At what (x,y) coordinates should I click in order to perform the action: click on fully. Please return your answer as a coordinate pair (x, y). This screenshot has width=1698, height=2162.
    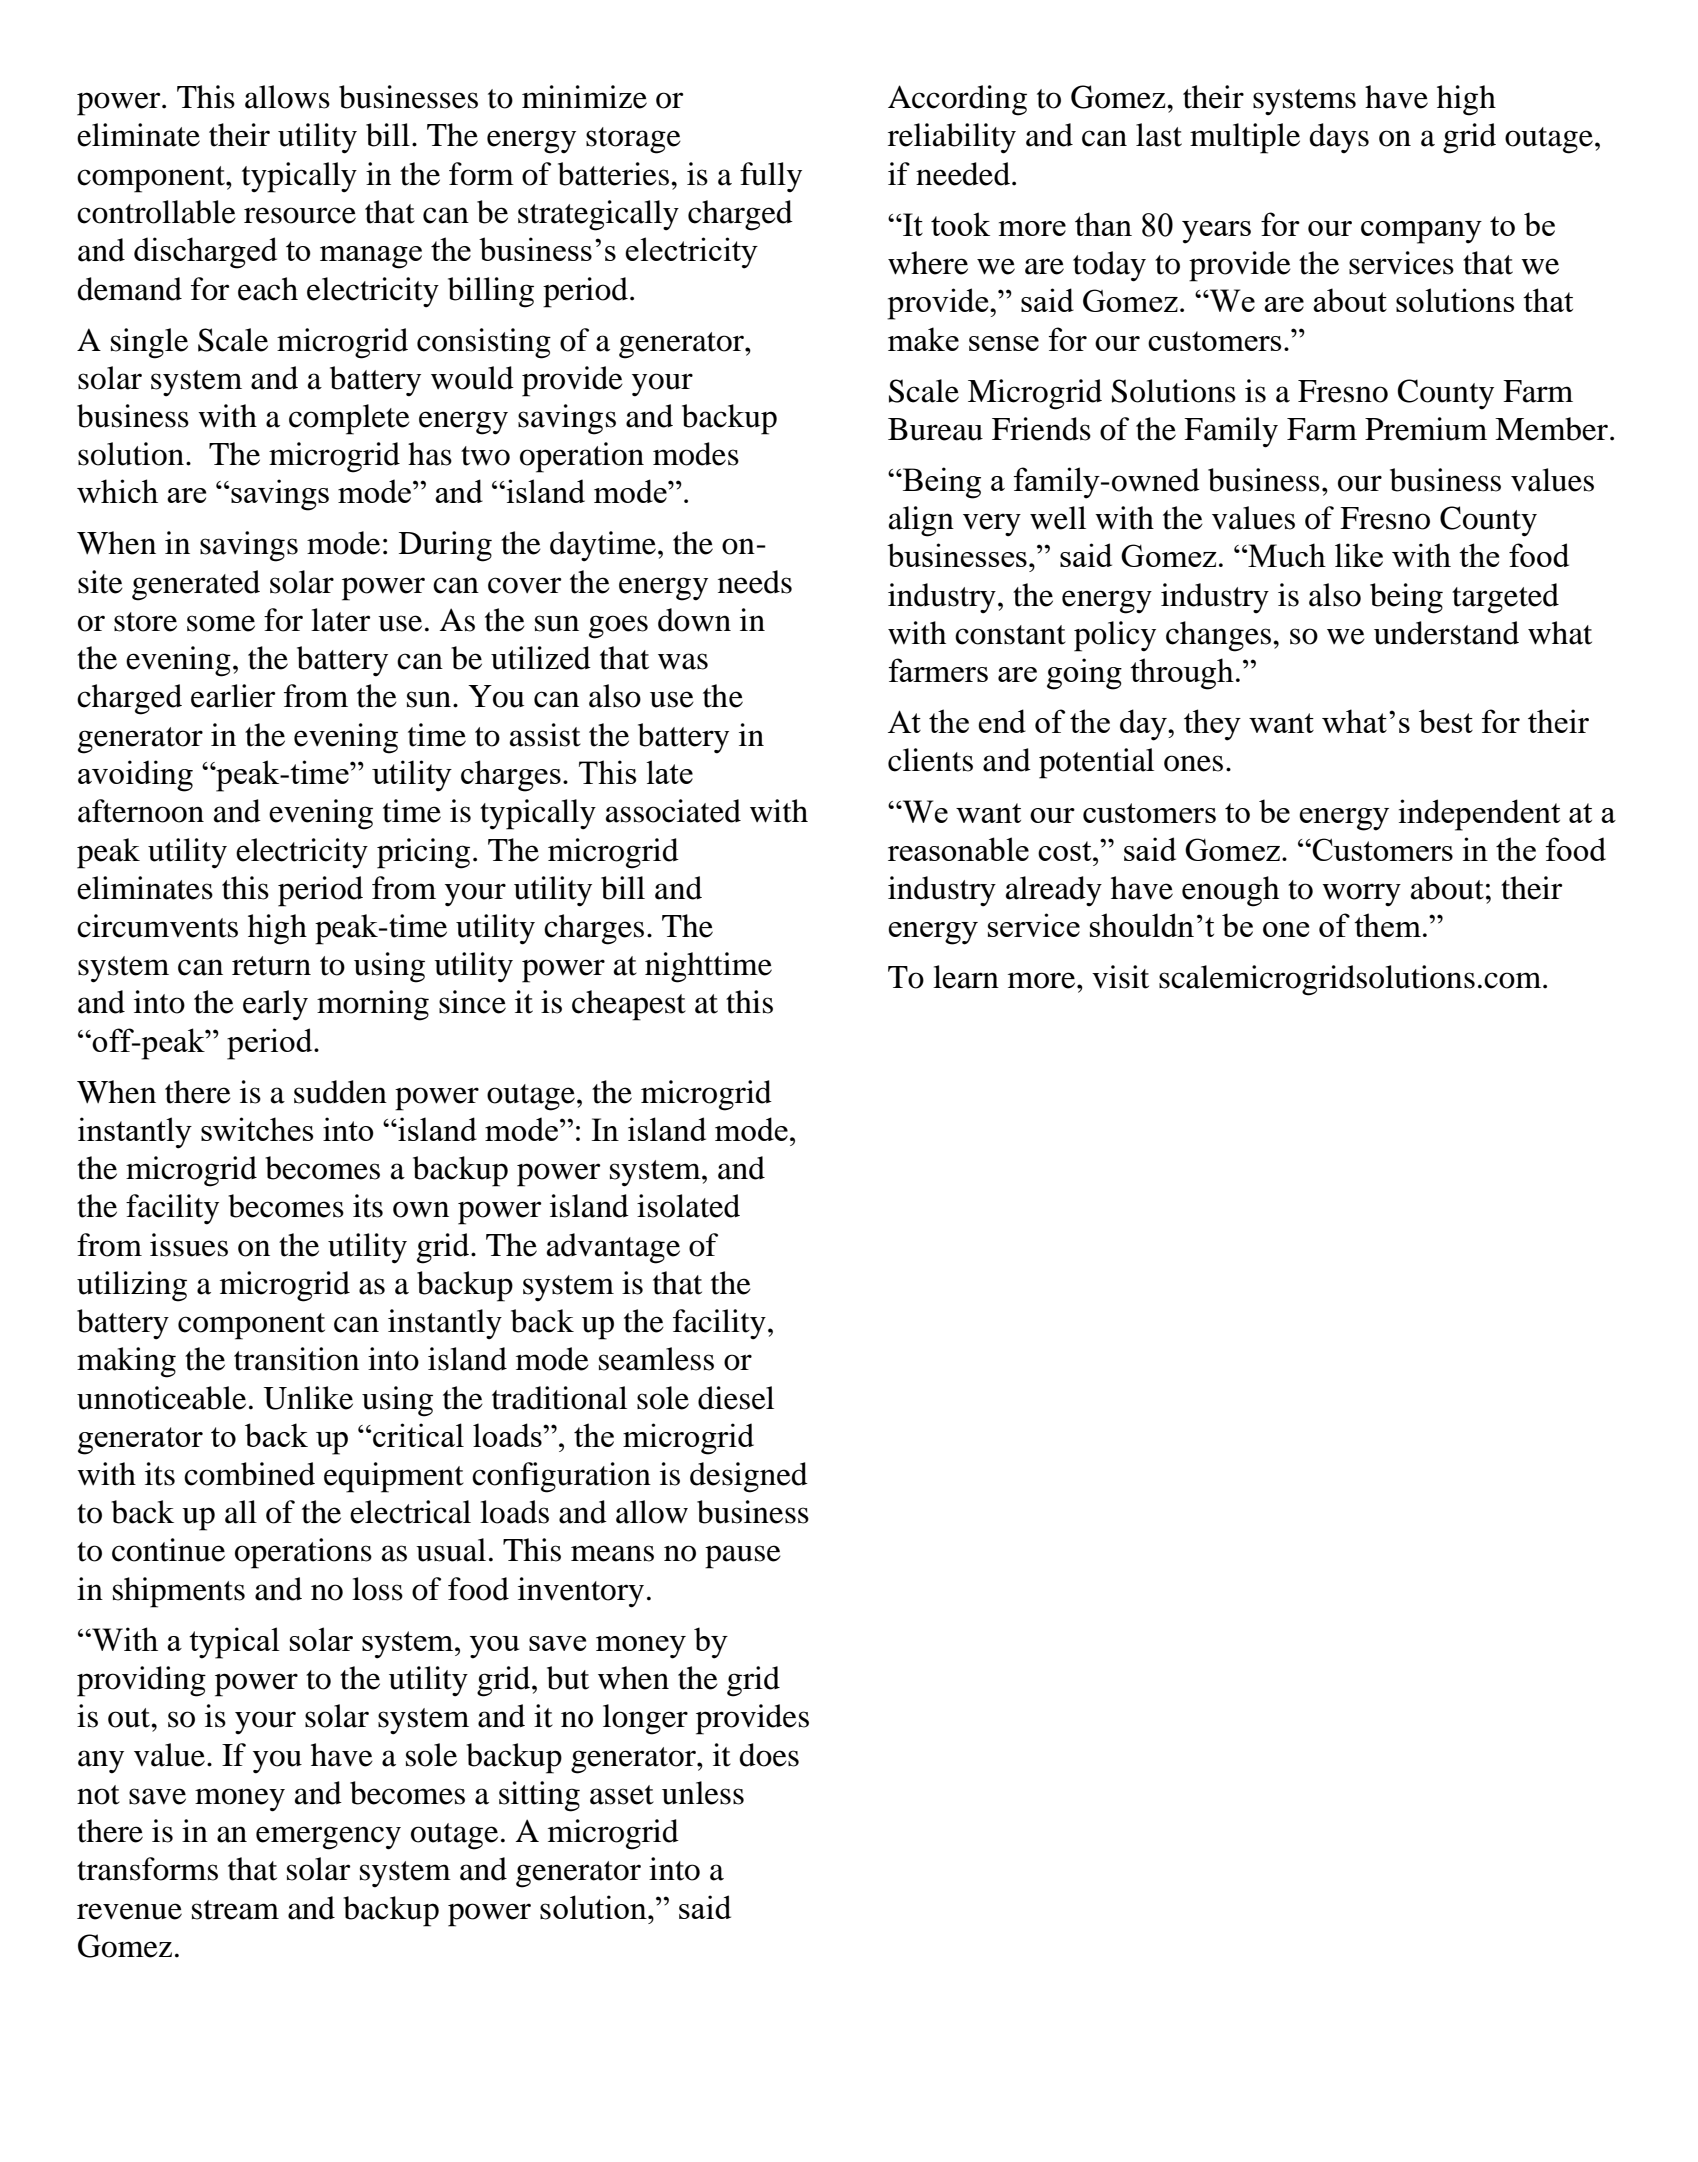
    Looking at the image, I should click on (771, 177).
